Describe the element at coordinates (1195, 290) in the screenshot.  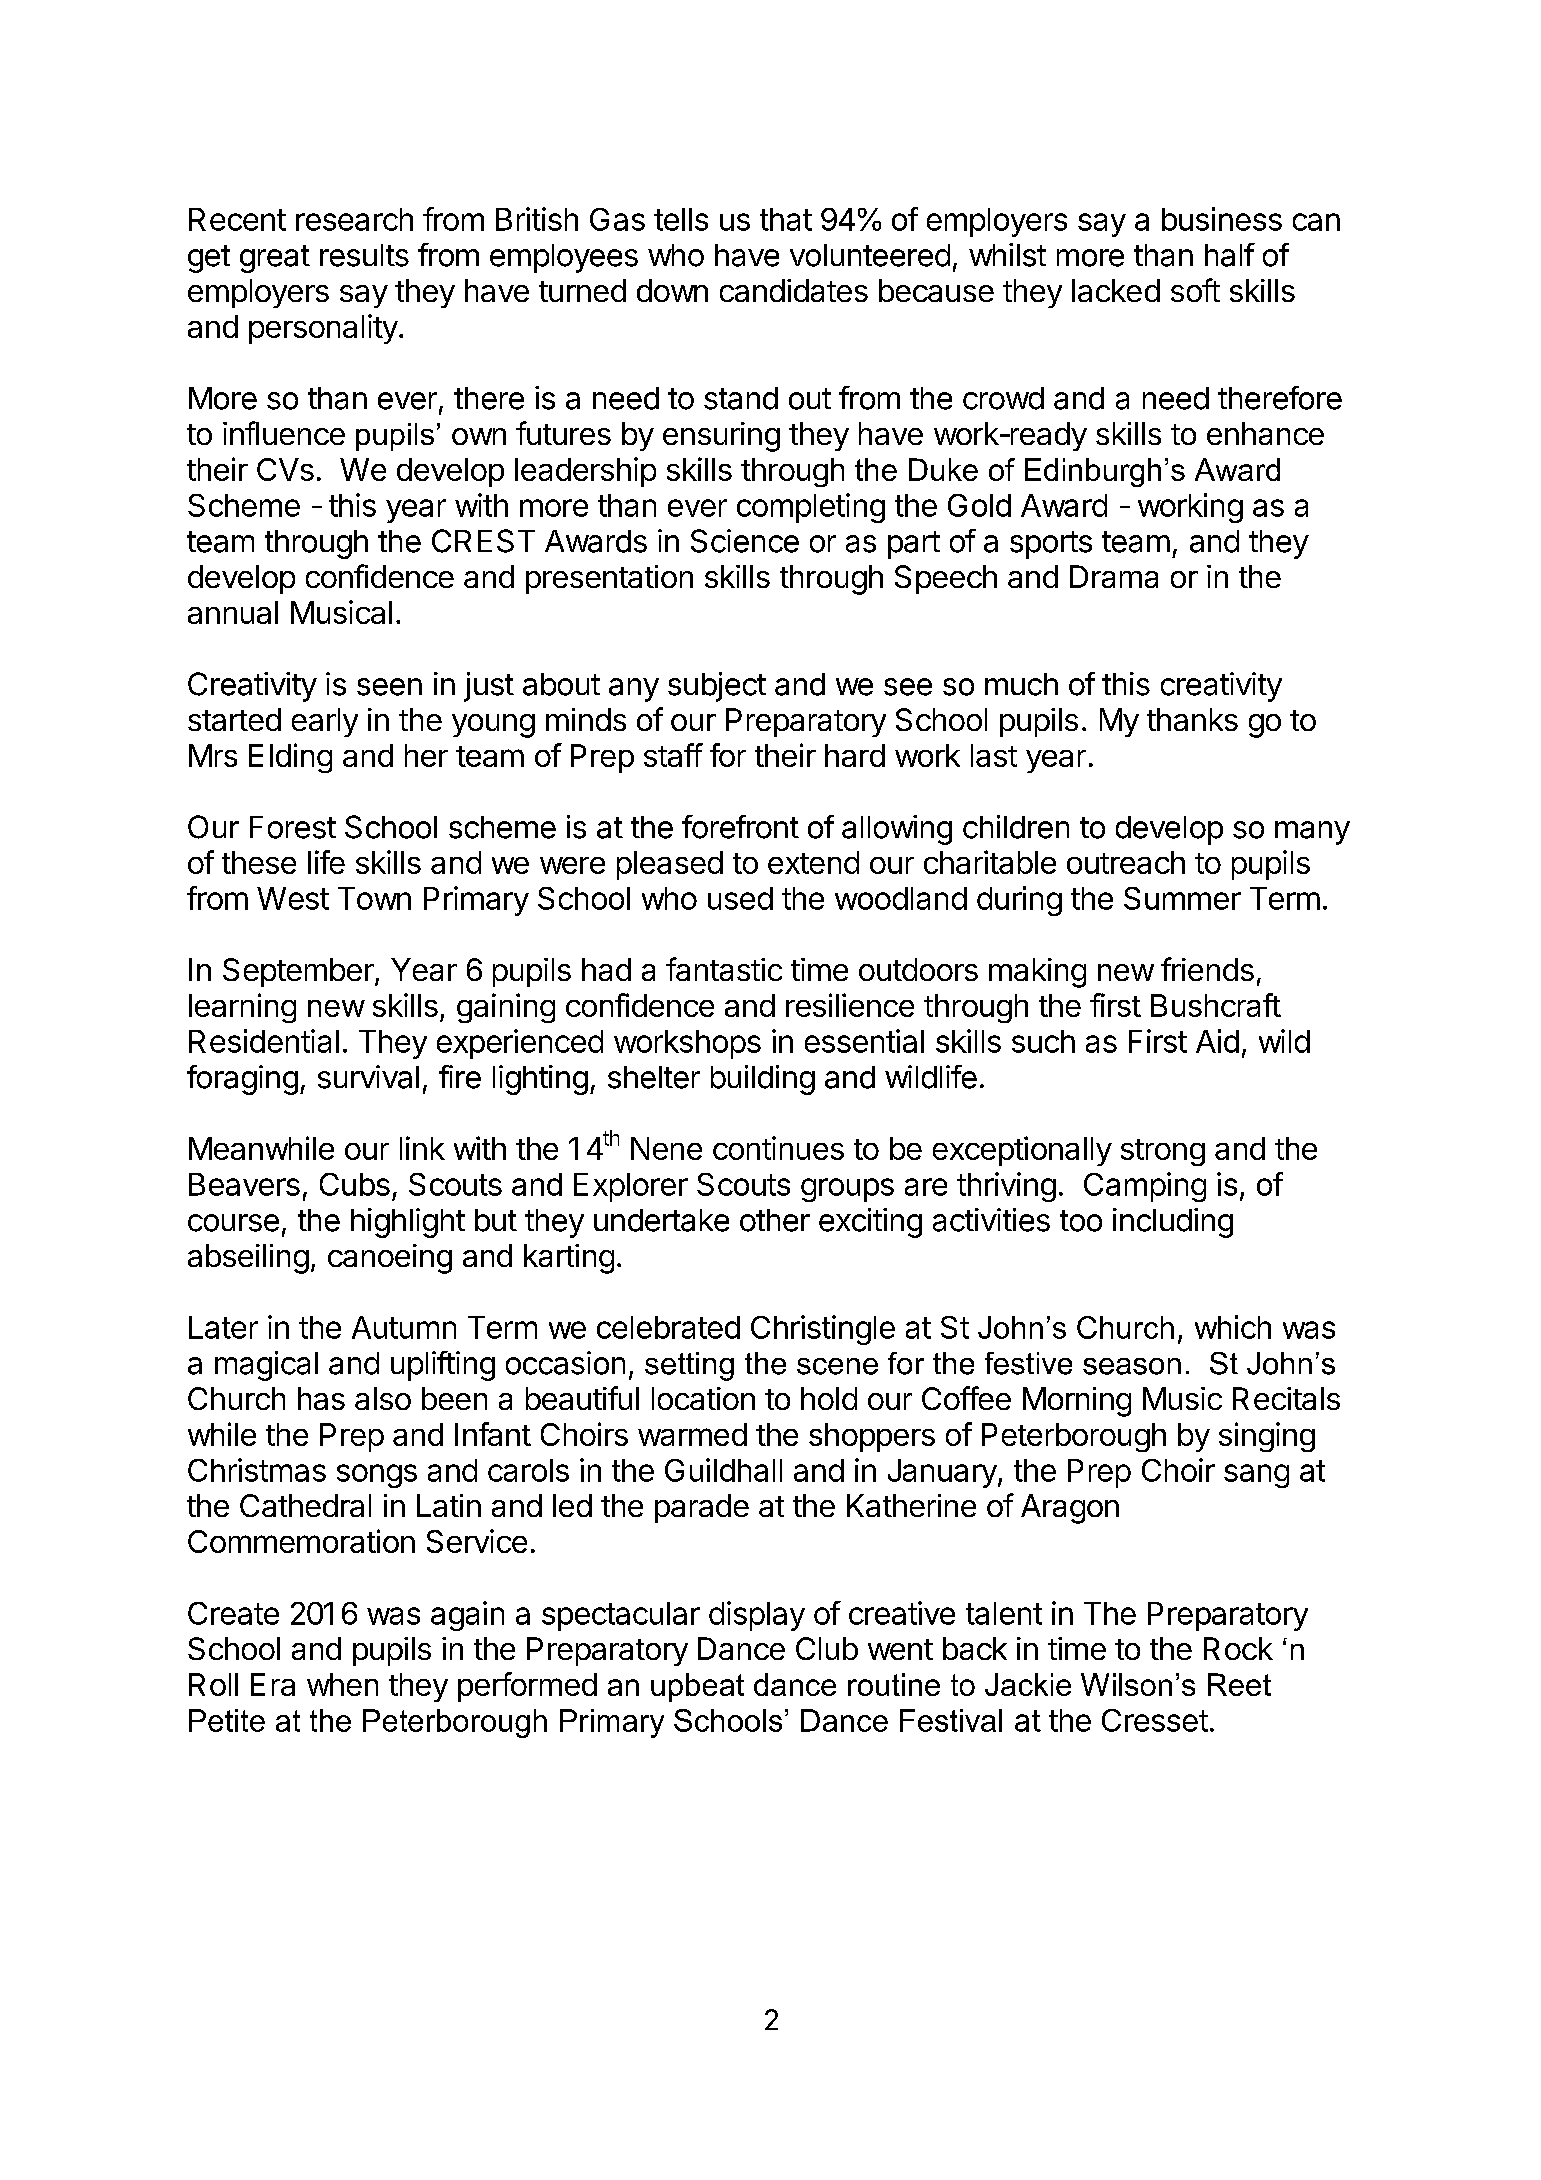
I see `soft` at that location.
